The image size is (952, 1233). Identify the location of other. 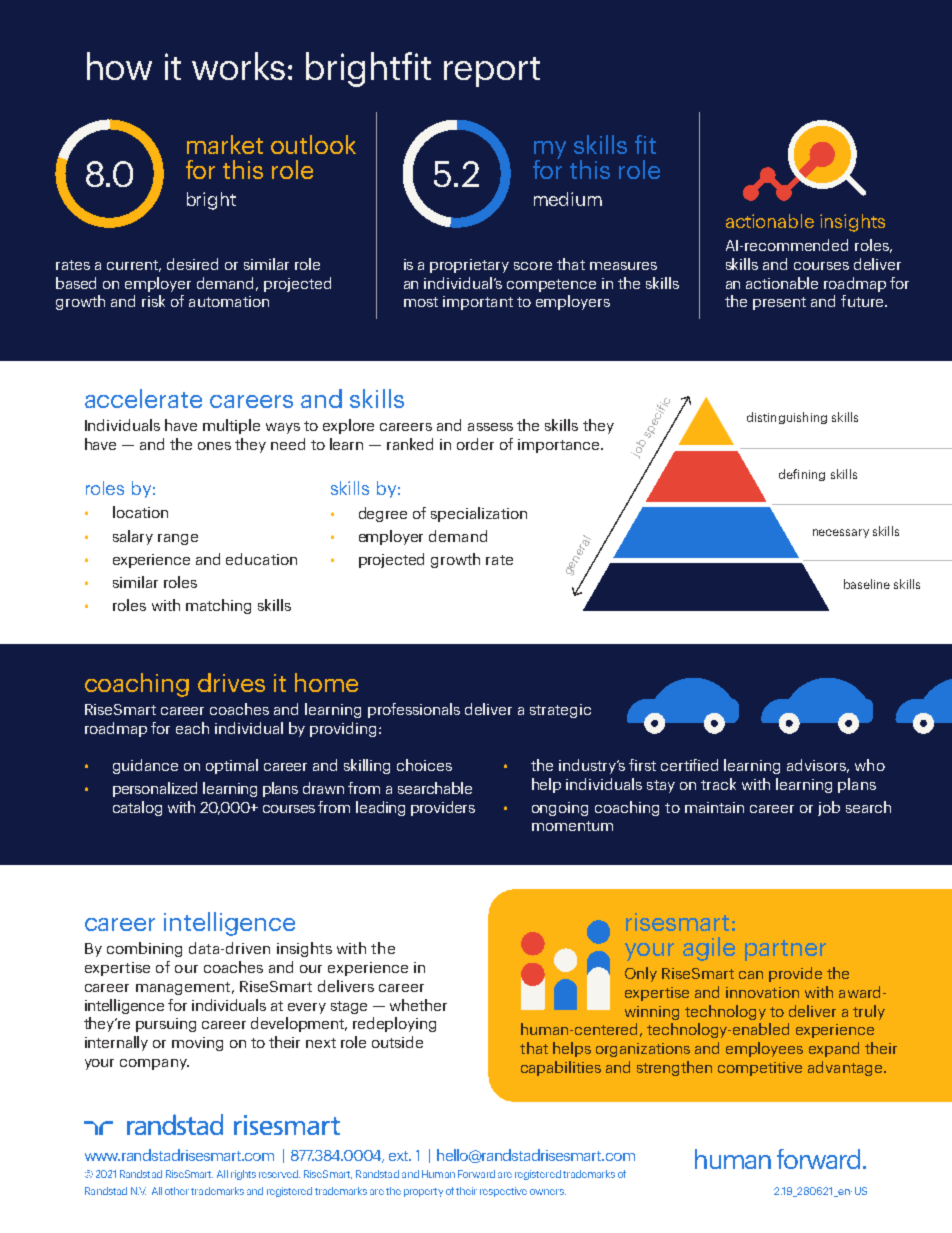
(177, 1191).
